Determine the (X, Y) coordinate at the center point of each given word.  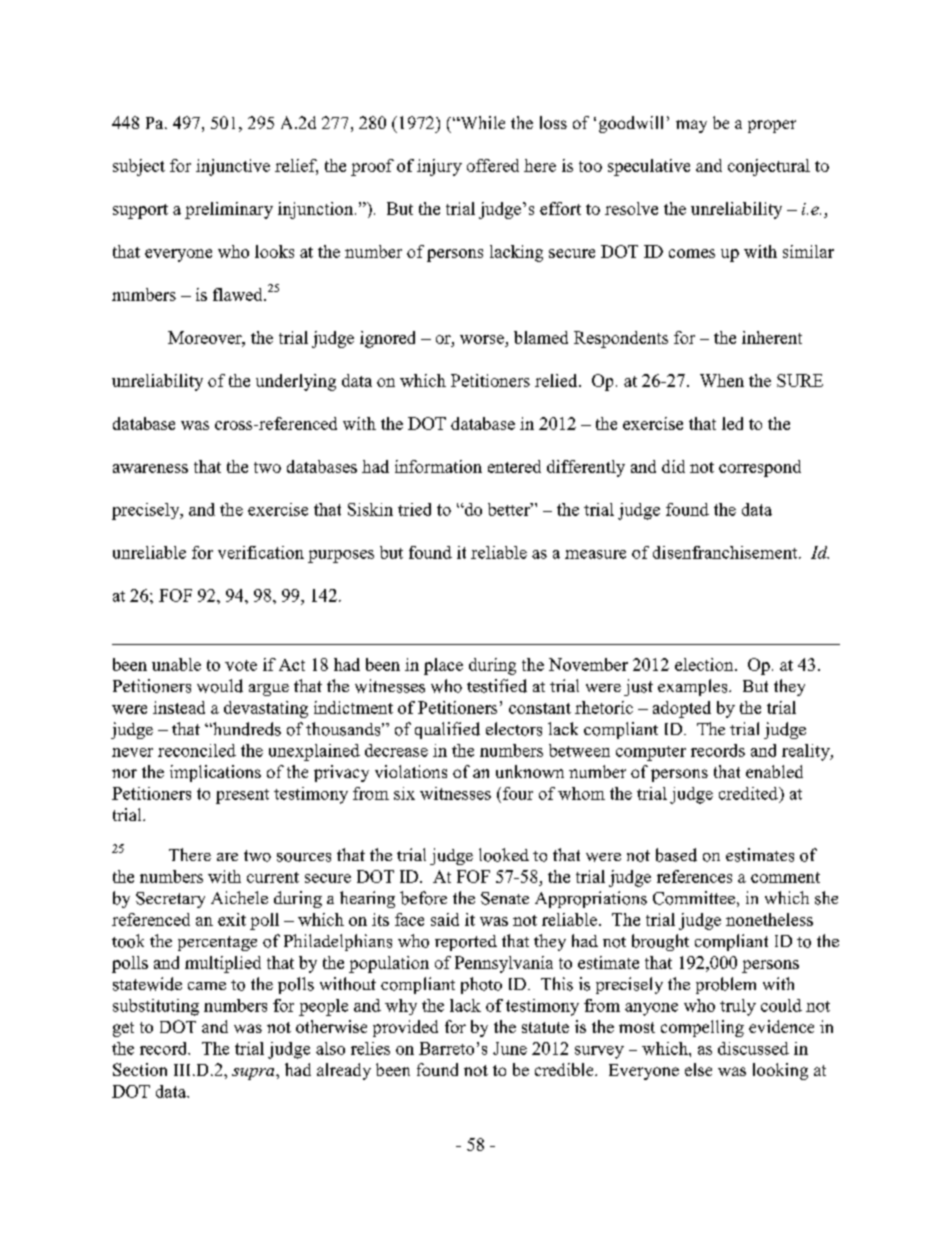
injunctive (233, 167)
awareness (150, 468)
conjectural (769, 167)
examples (694, 687)
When (722, 380)
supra (254, 1074)
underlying (296, 382)
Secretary (170, 900)
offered (493, 165)
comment (785, 877)
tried (414, 509)
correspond (760, 468)
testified (497, 686)
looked (504, 855)
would (220, 686)
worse (482, 339)
